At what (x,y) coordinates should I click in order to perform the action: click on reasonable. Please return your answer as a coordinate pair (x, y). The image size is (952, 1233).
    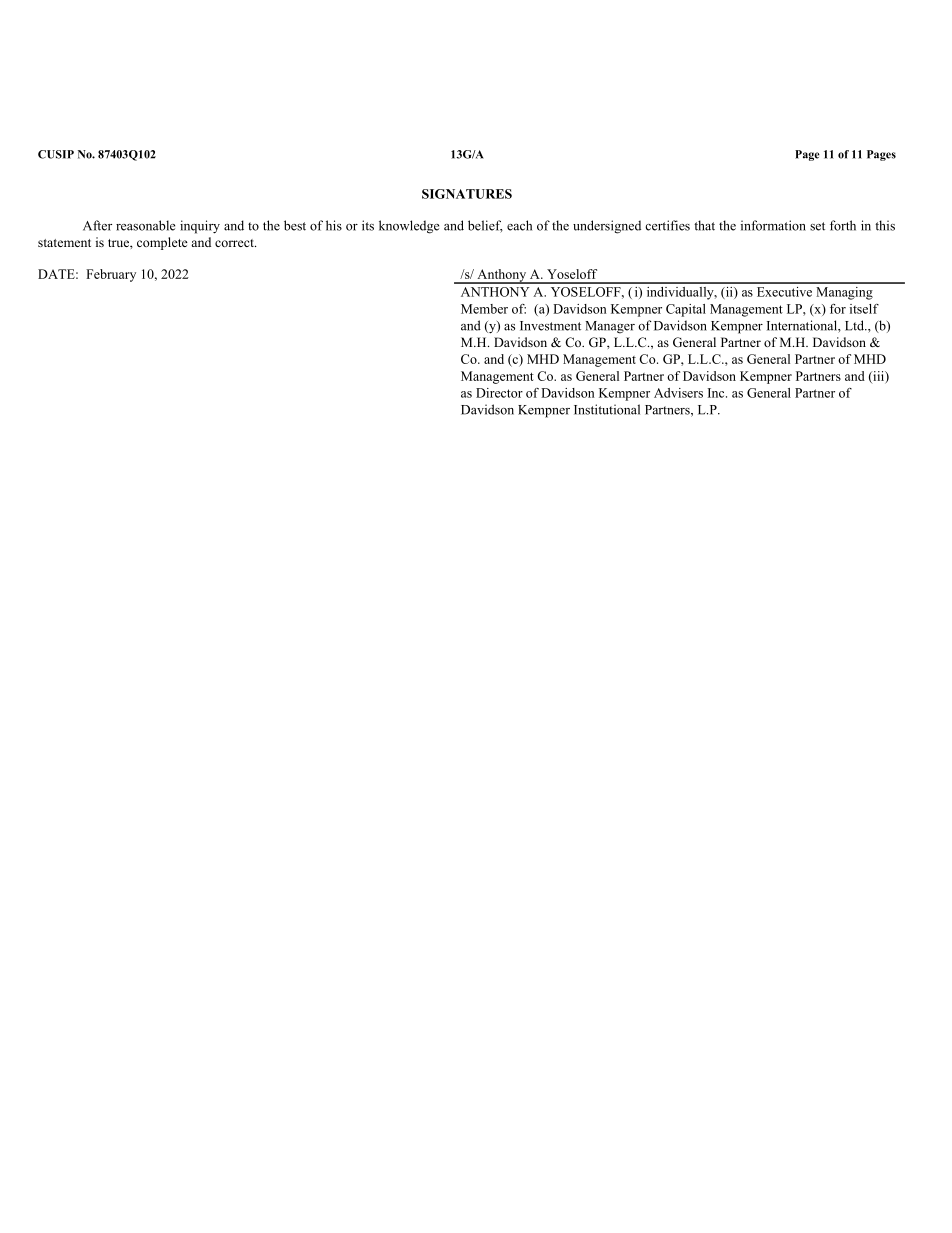
    Looking at the image, I should click on (145, 225).
